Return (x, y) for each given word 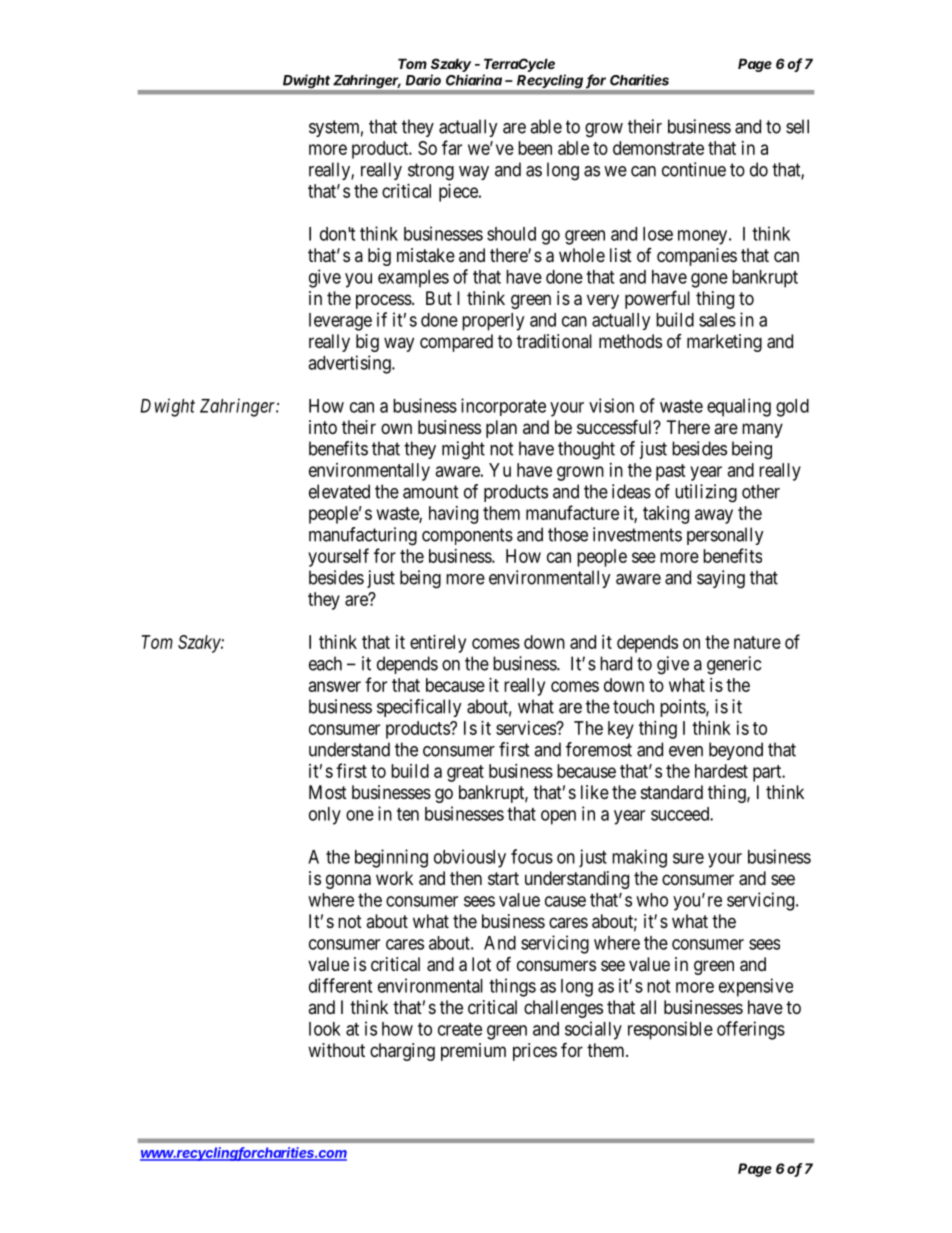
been (535, 148)
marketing (724, 343)
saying (721, 579)
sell (797, 126)
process (384, 301)
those (568, 534)
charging (402, 1052)
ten (408, 814)
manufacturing (363, 536)
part (768, 773)
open (558, 817)
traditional (554, 341)
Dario (423, 80)
